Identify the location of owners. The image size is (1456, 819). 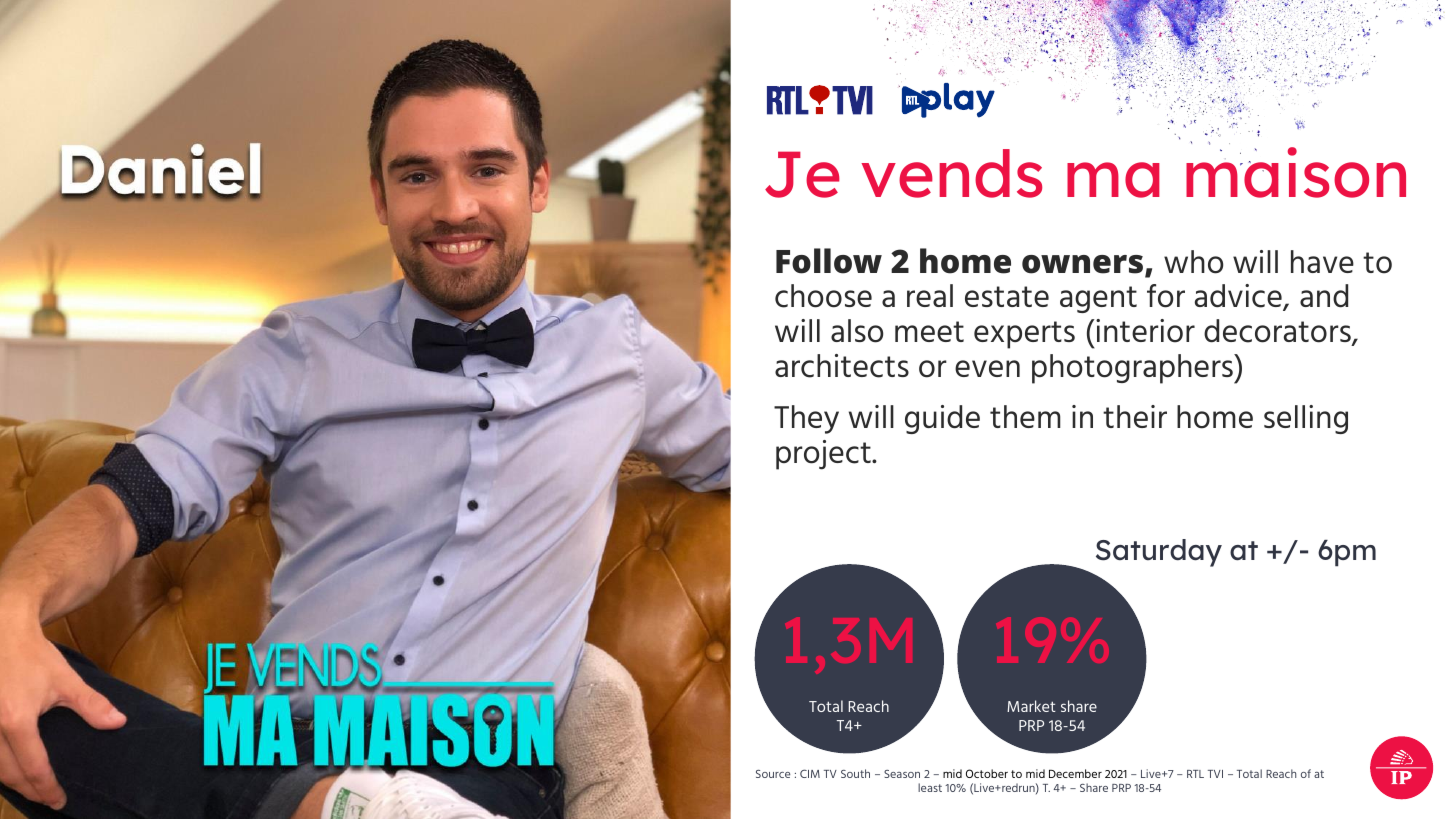
(1082, 264).
